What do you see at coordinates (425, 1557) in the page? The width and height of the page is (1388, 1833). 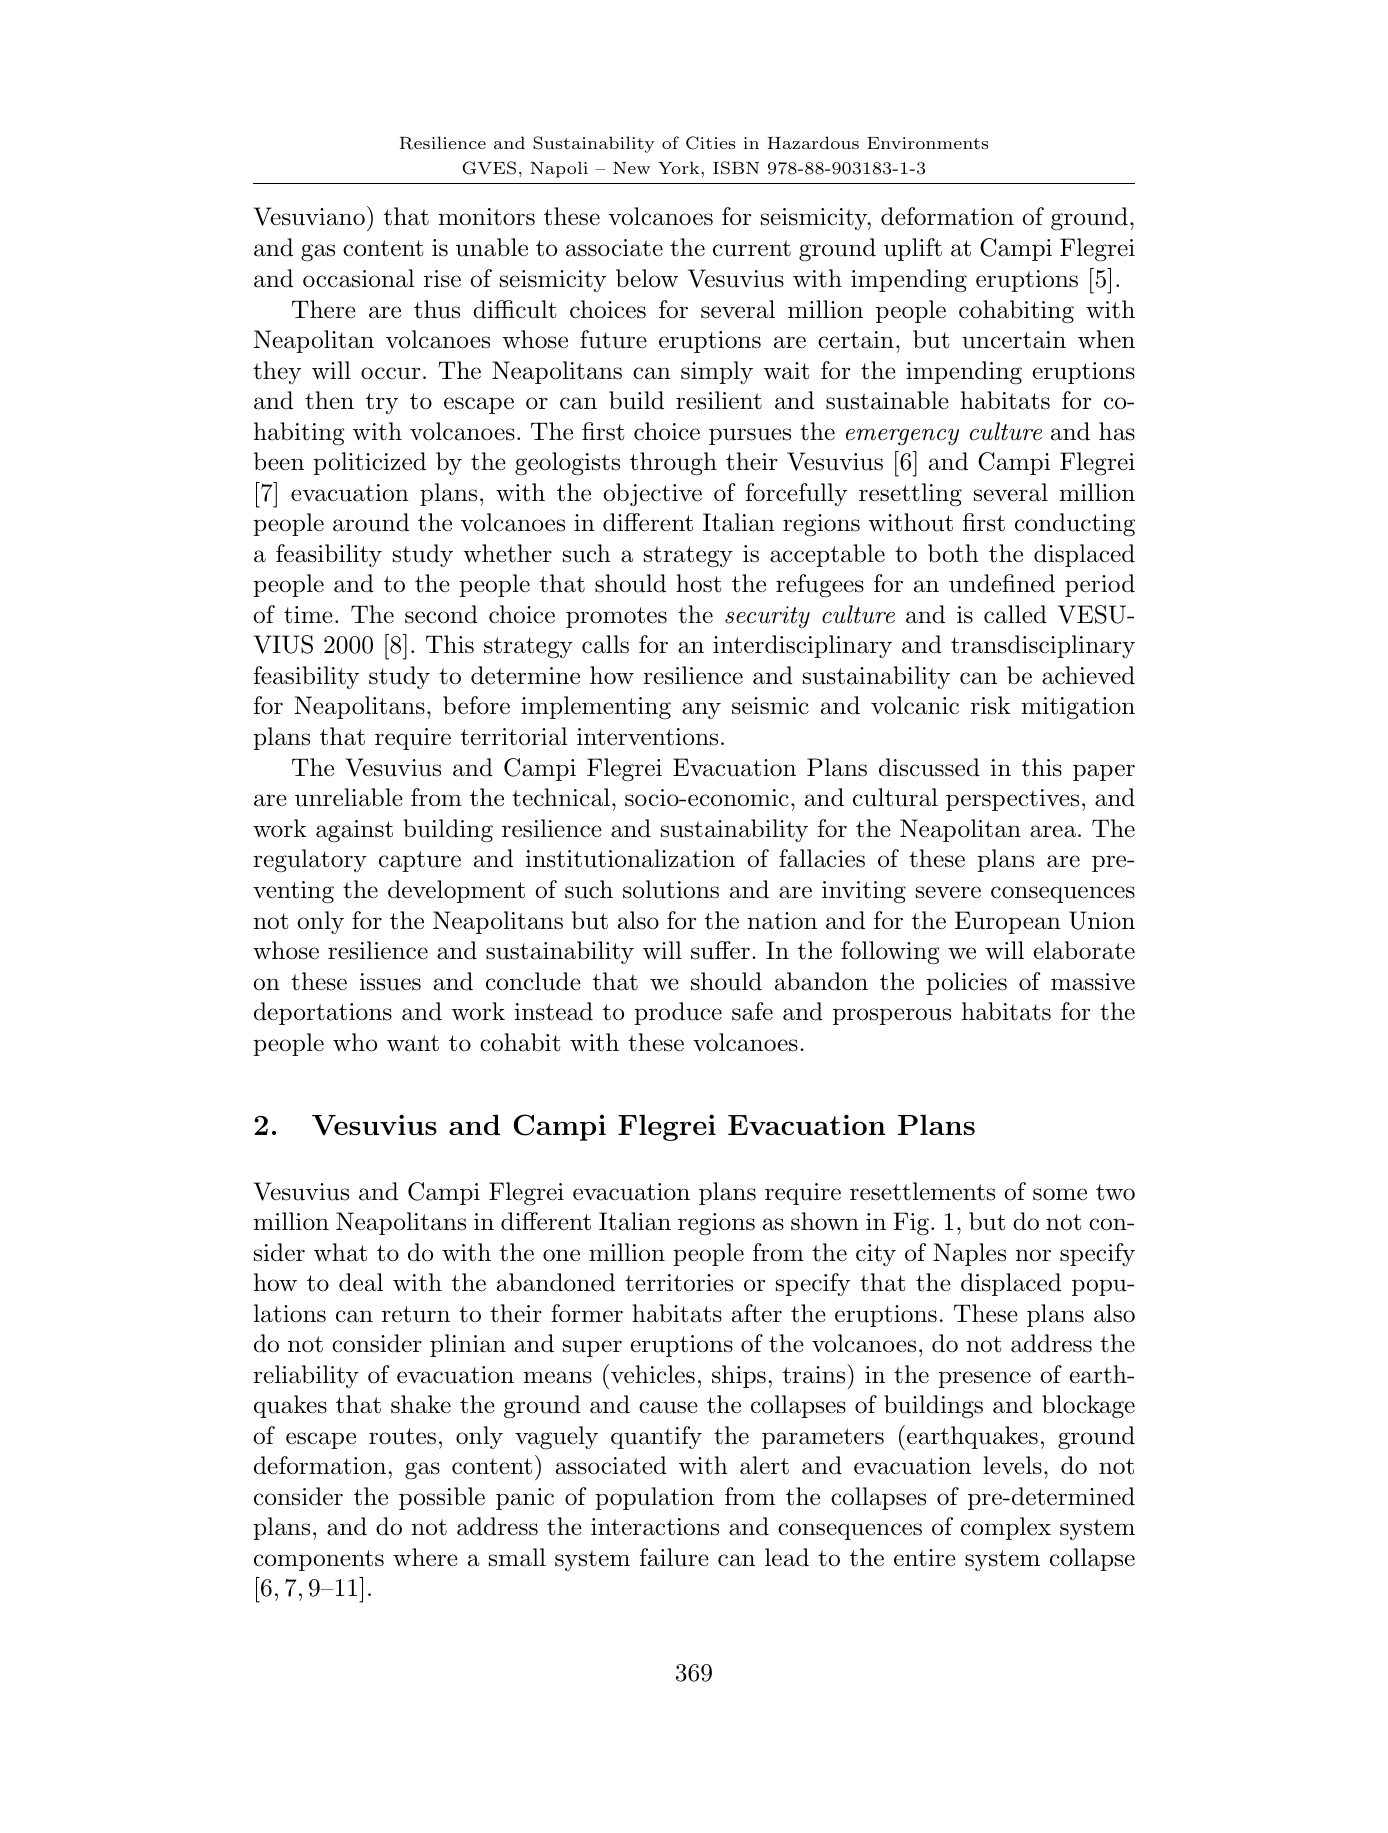 I see `where` at bounding box center [425, 1557].
